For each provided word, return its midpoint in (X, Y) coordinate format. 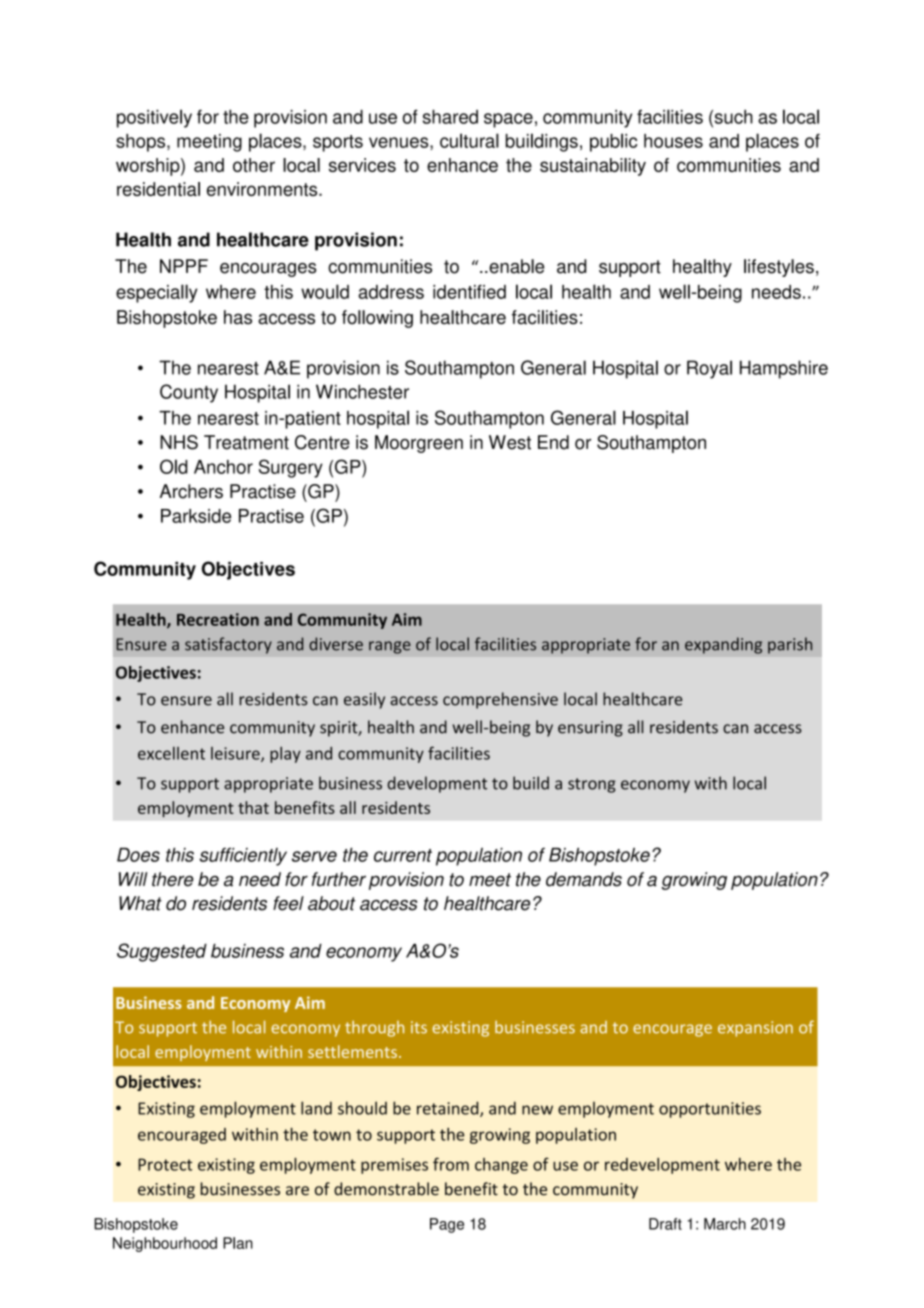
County (189, 393)
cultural (469, 140)
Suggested (162, 952)
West (510, 442)
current (403, 855)
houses (673, 141)
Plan (238, 1243)
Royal (709, 369)
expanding (723, 645)
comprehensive (500, 700)
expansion (755, 1029)
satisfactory (228, 645)
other (254, 165)
